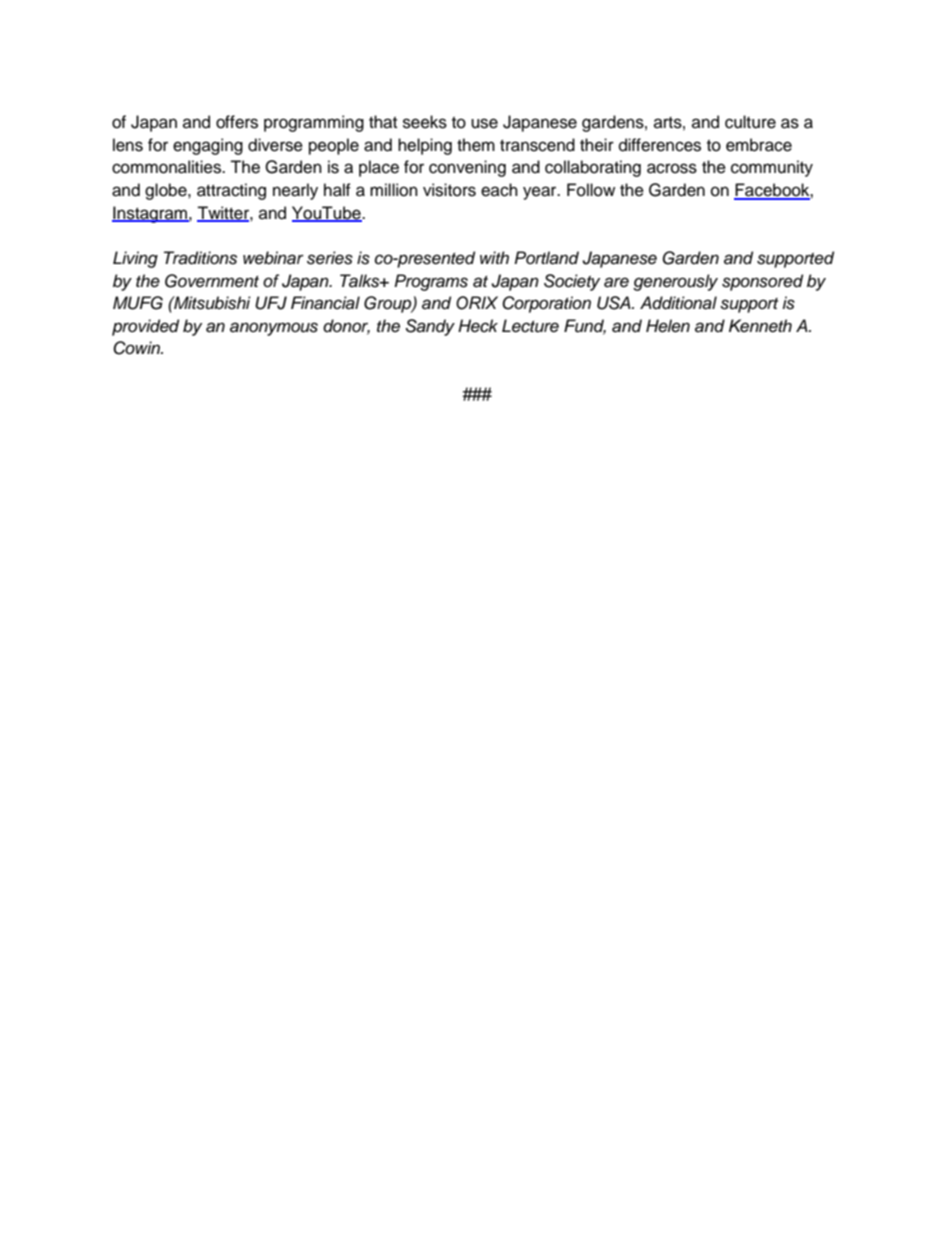  I want to click on commonalities, so click(167, 167).
